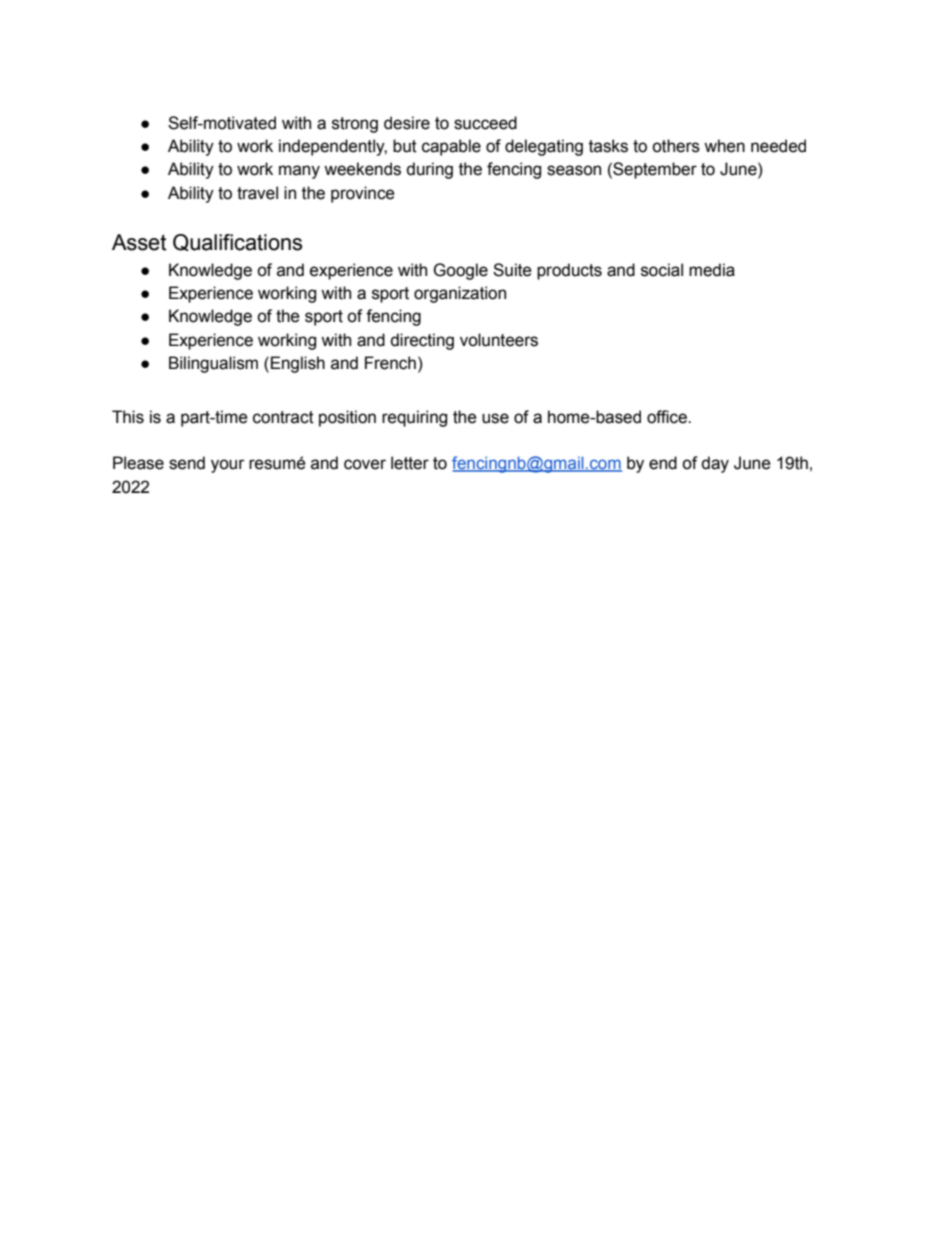 The height and width of the document is (1233, 952). What do you see at coordinates (724, 146) in the document?
I see `when` at bounding box center [724, 146].
